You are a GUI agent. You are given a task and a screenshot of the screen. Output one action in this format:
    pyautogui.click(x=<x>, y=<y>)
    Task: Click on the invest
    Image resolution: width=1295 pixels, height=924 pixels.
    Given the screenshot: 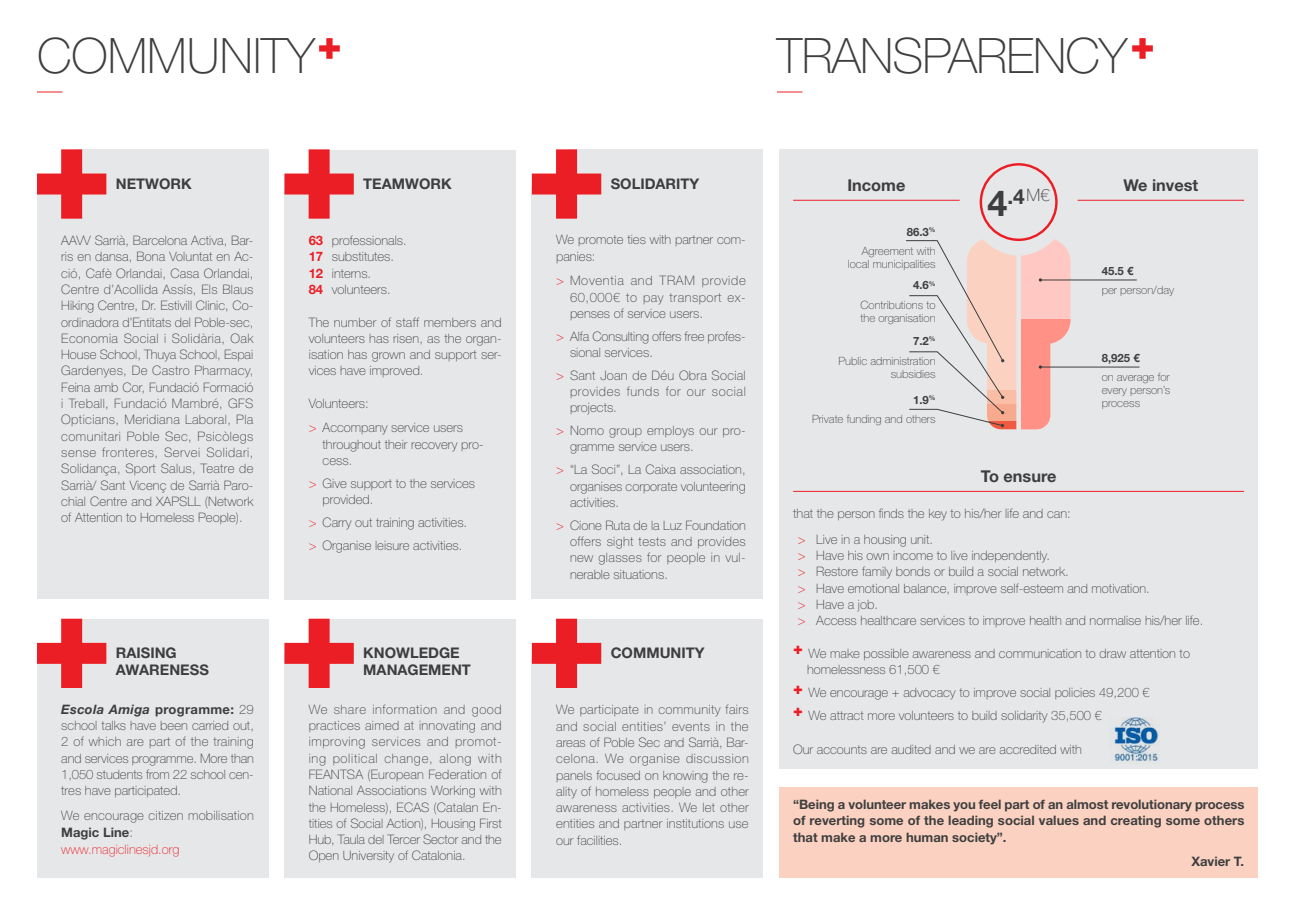 What is the action you would take?
    pyautogui.click(x=1175, y=185)
